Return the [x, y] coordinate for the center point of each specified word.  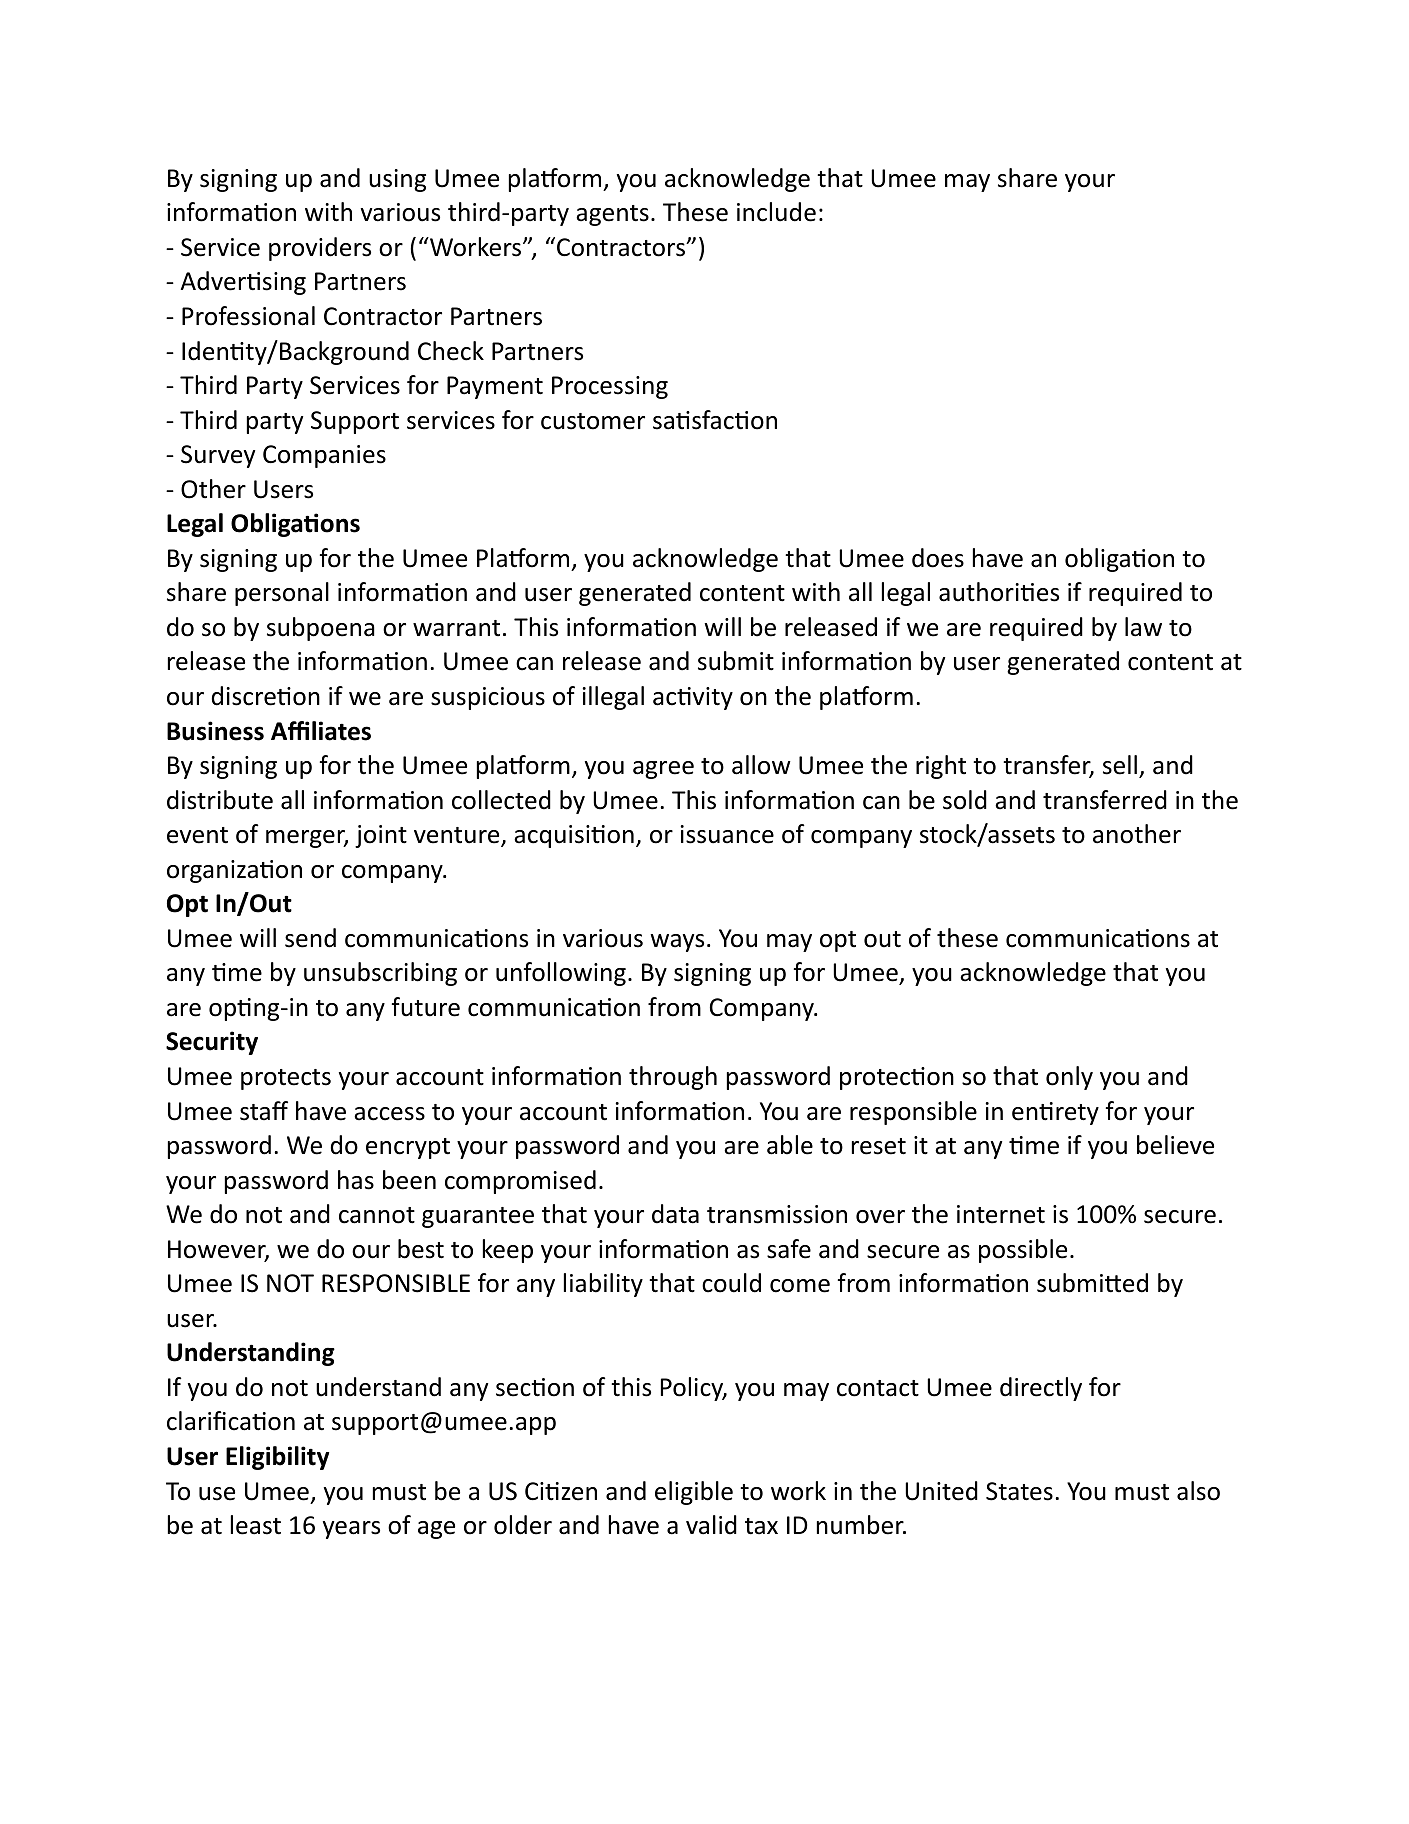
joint [381, 836]
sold [965, 800]
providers [320, 249]
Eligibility [277, 1458]
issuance [727, 834]
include [776, 212]
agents [612, 215]
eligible [694, 1493]
